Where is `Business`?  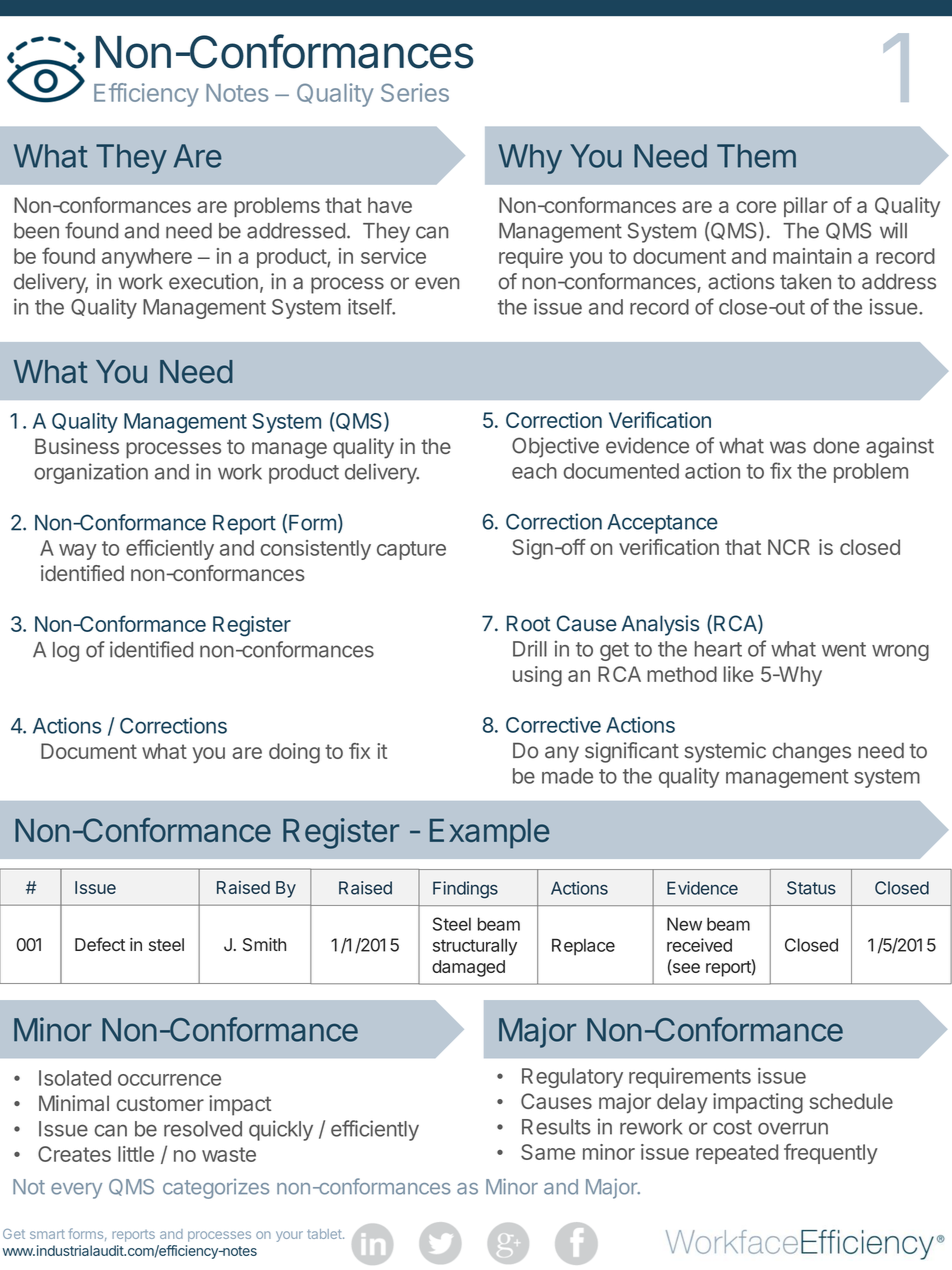
Business is located at coordinates (77, 446).
